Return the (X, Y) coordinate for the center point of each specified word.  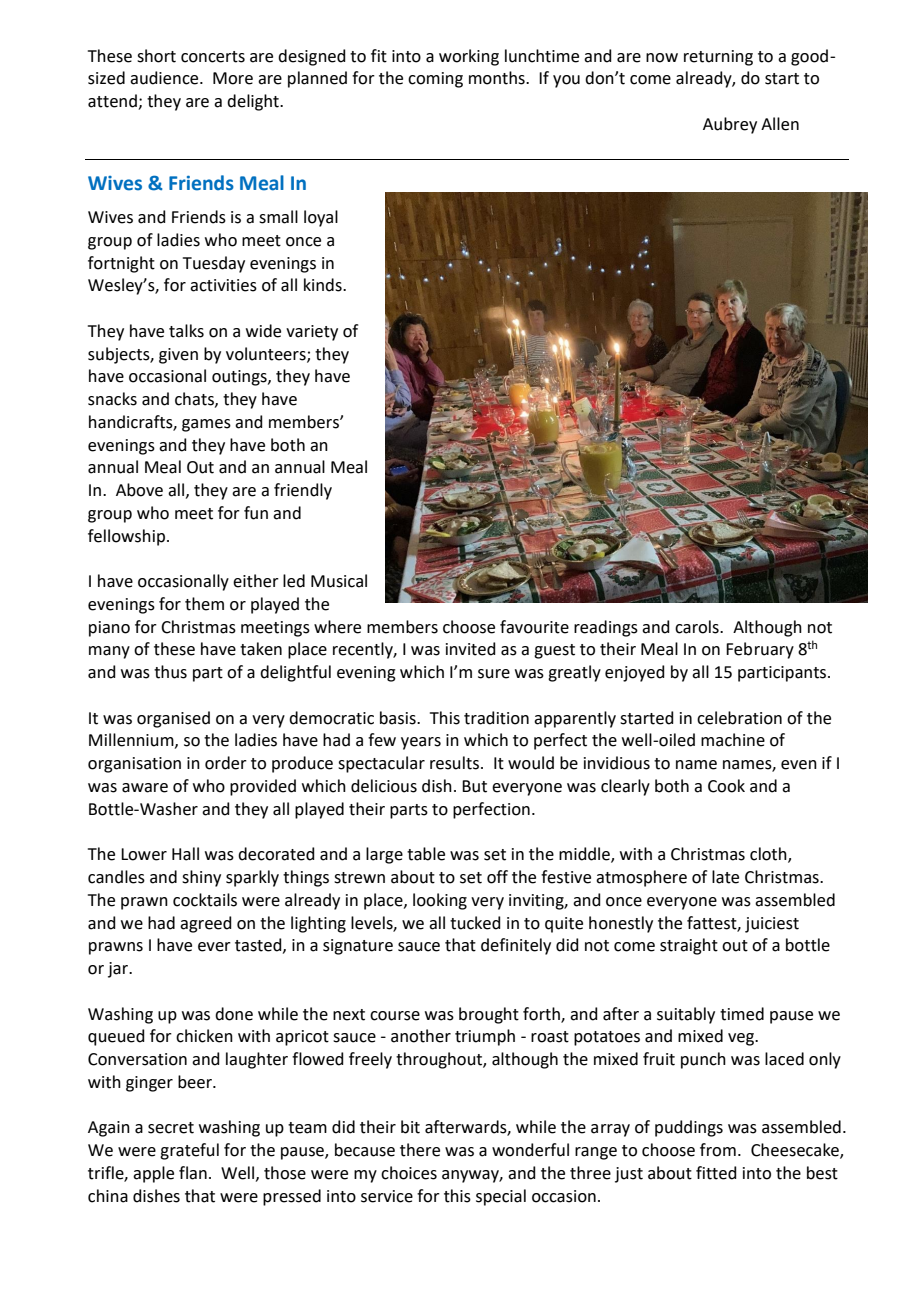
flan (193, 1173)
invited (471, 649)
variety (312, 333)
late (725, 877)
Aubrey (730, 125)
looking (440, 901)
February (760, 650)
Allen (780, 124)
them (204, 604)
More (233, 78)
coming (435, 80)
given (178, 356)
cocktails (205, 900)
